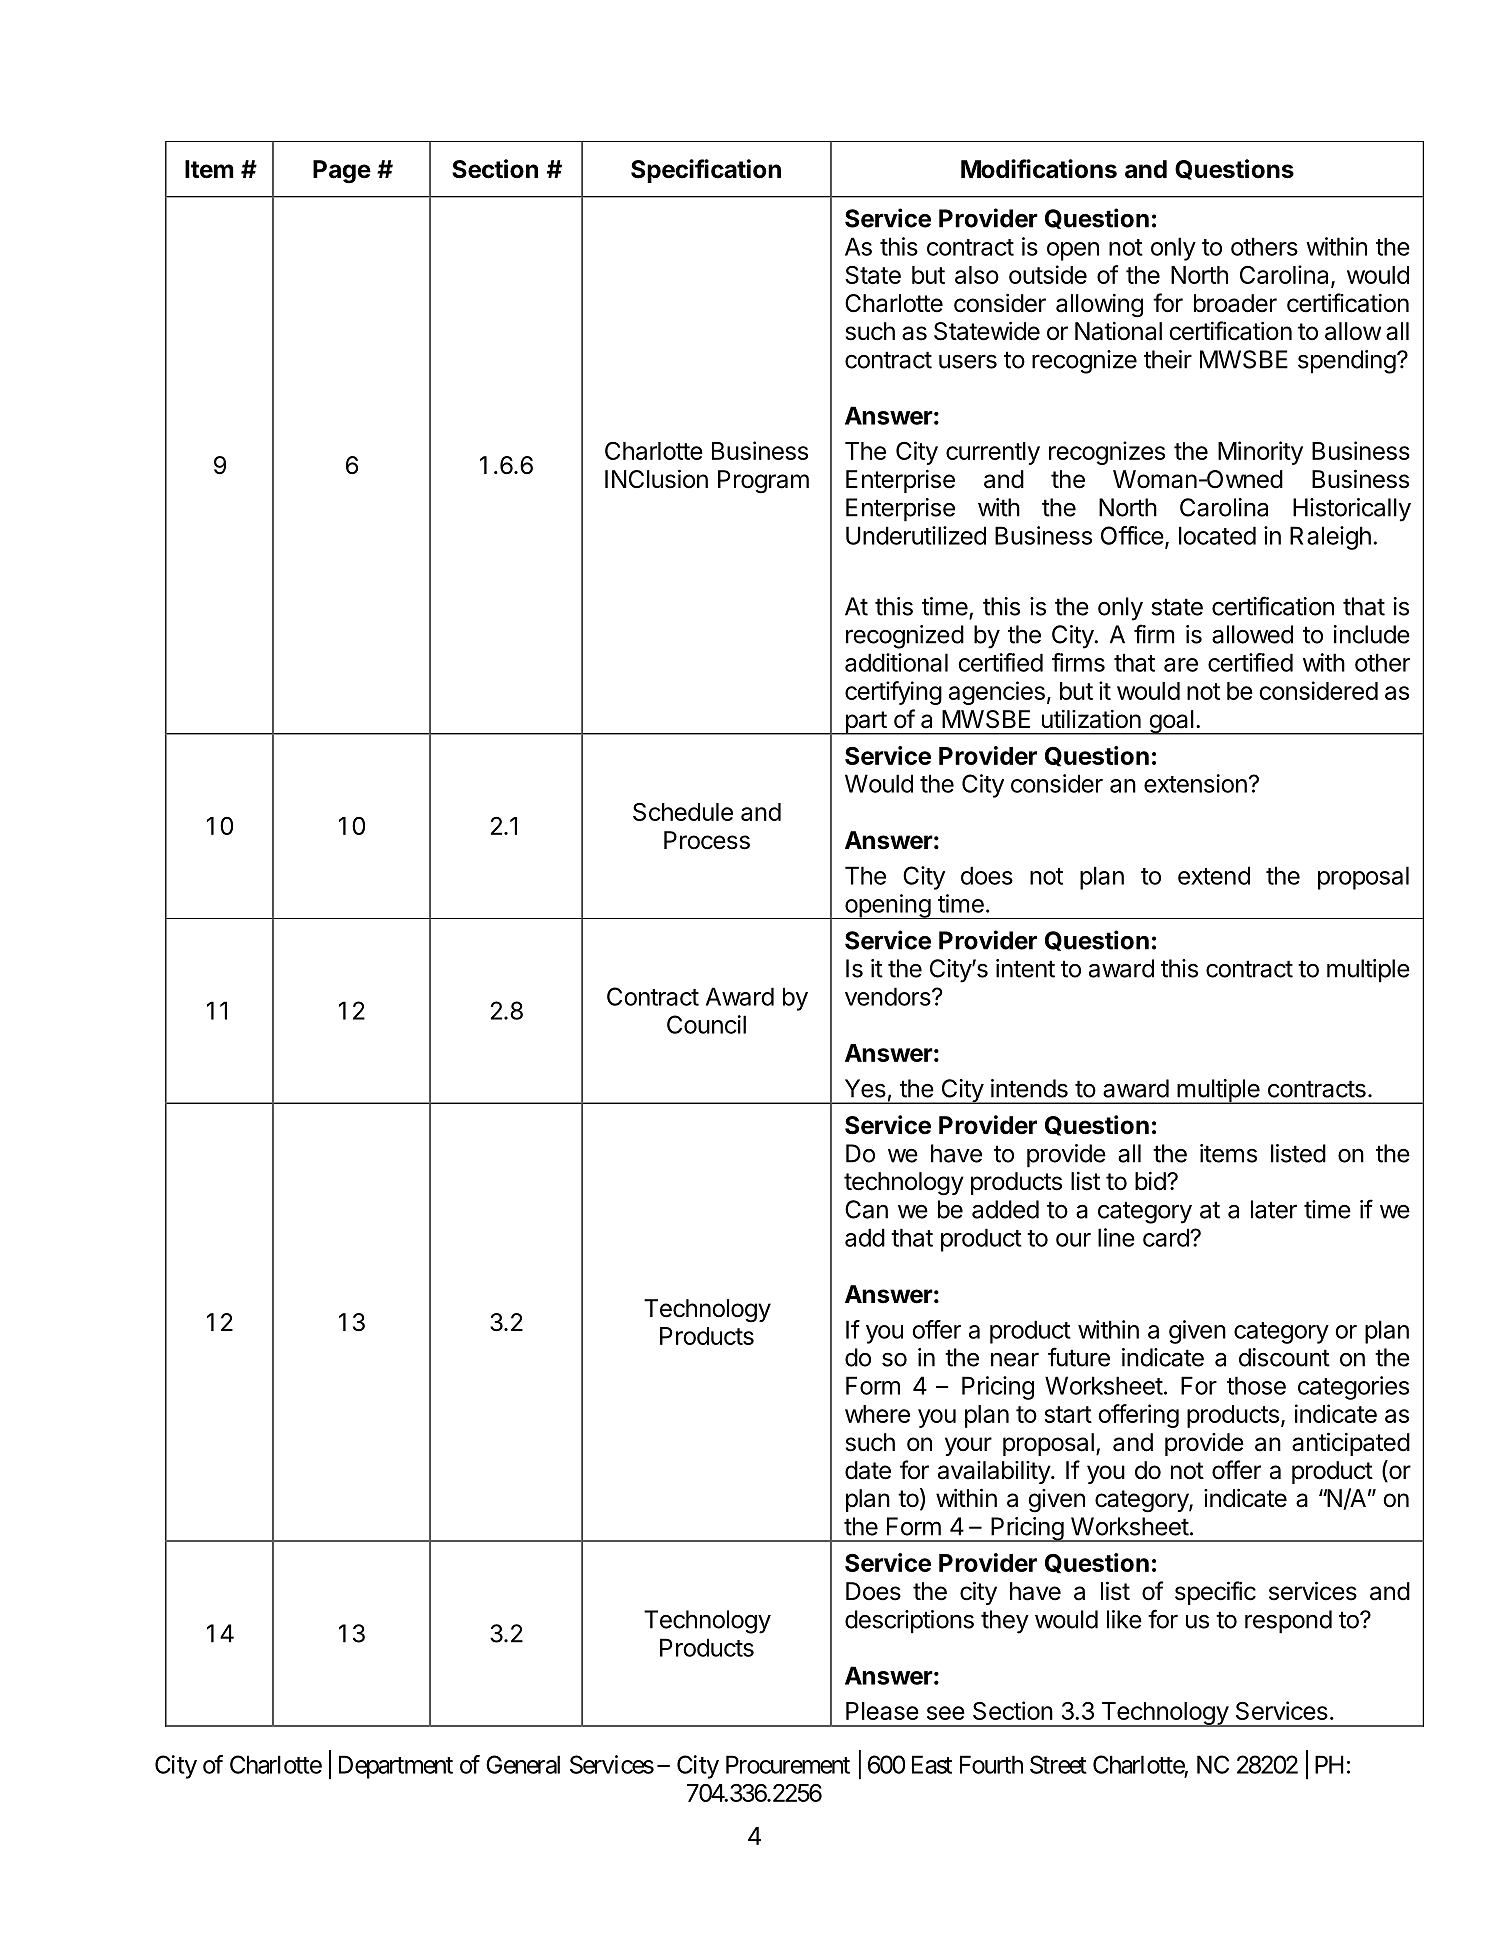 This screenshot has height=1938, width=1497. What do you see at coordinates (882, 1711) in the screenshot?
I see `Please` at bounding box center [882, 1711].
